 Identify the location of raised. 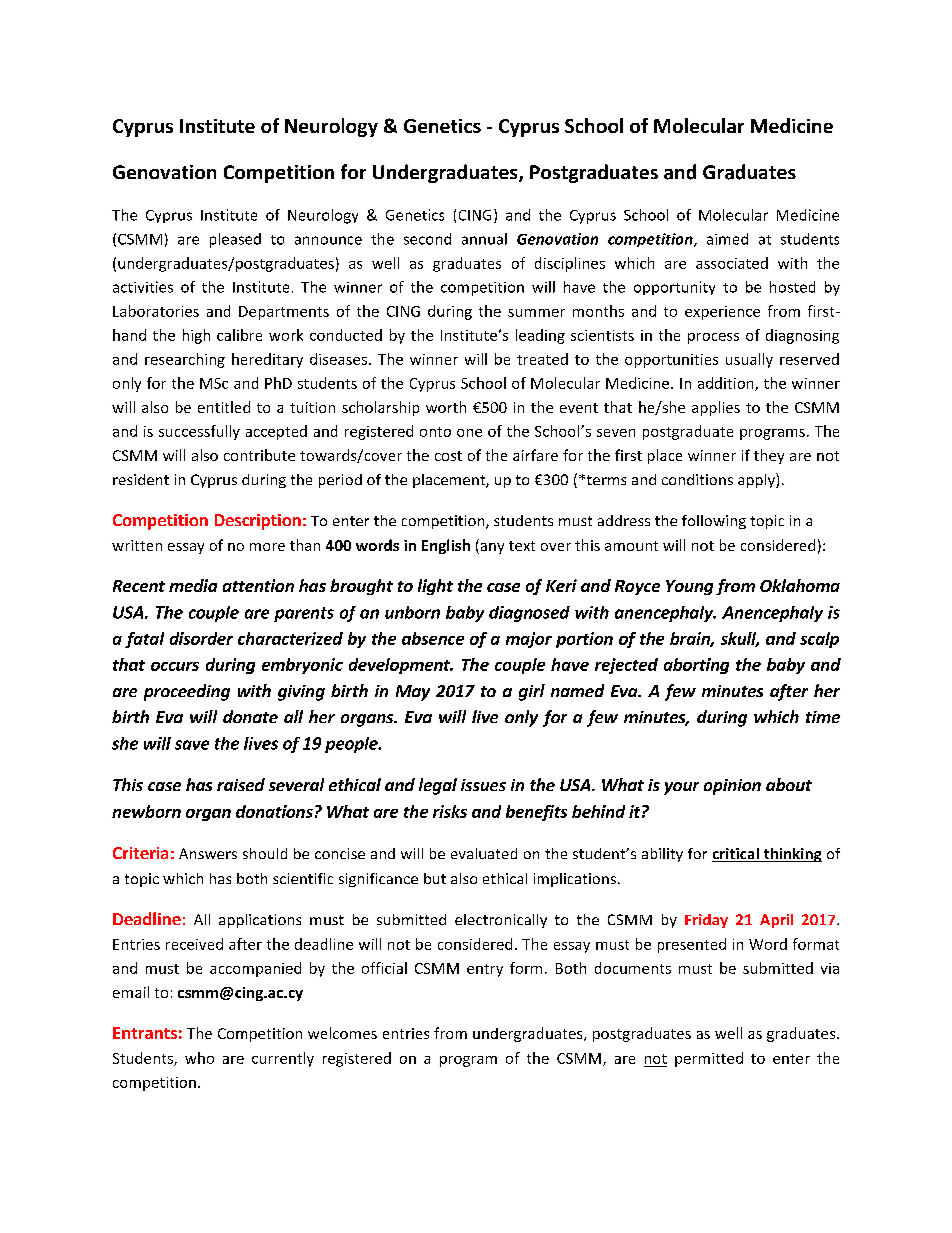
(241, 784).
